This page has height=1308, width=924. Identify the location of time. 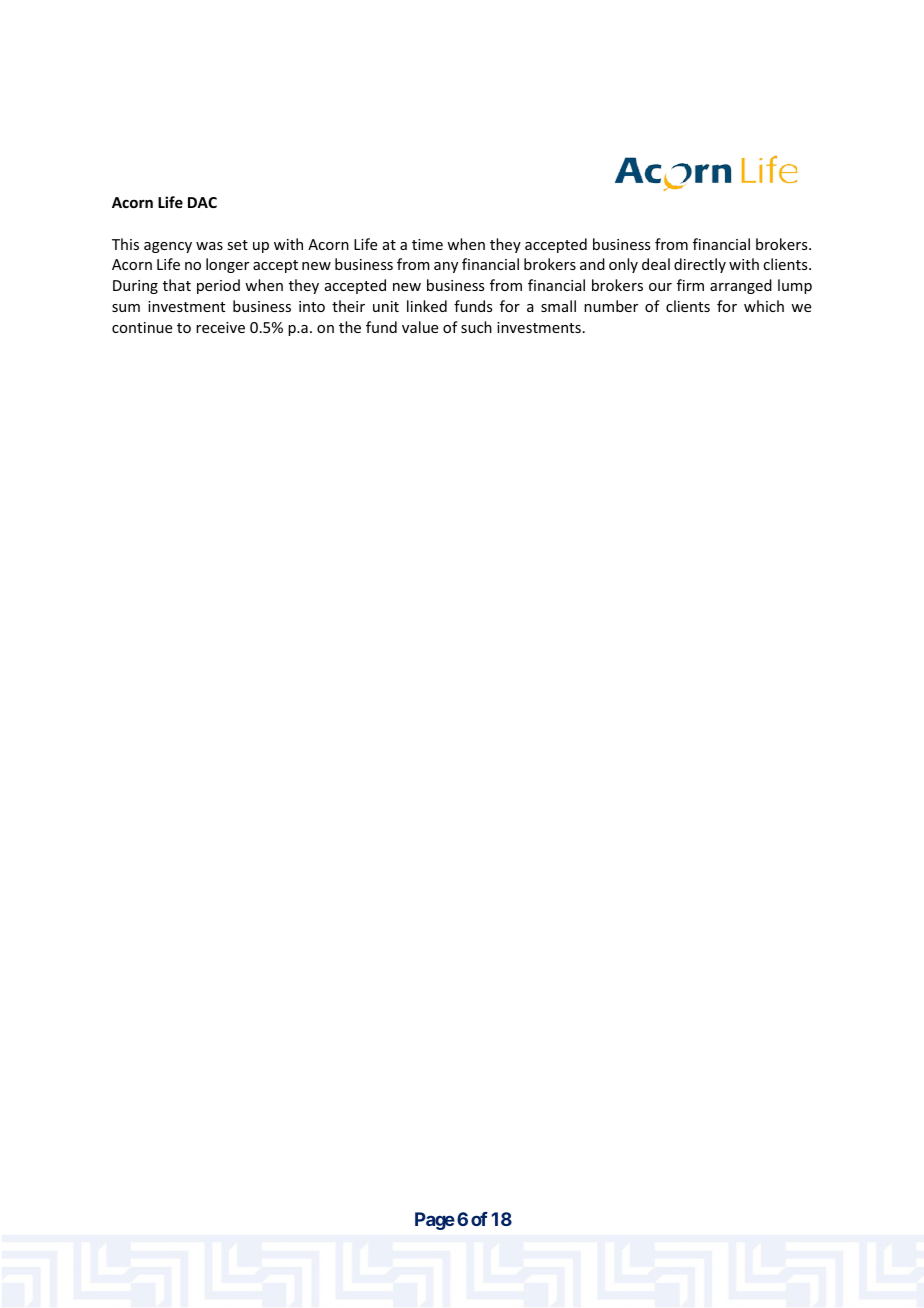
(427, 244).
